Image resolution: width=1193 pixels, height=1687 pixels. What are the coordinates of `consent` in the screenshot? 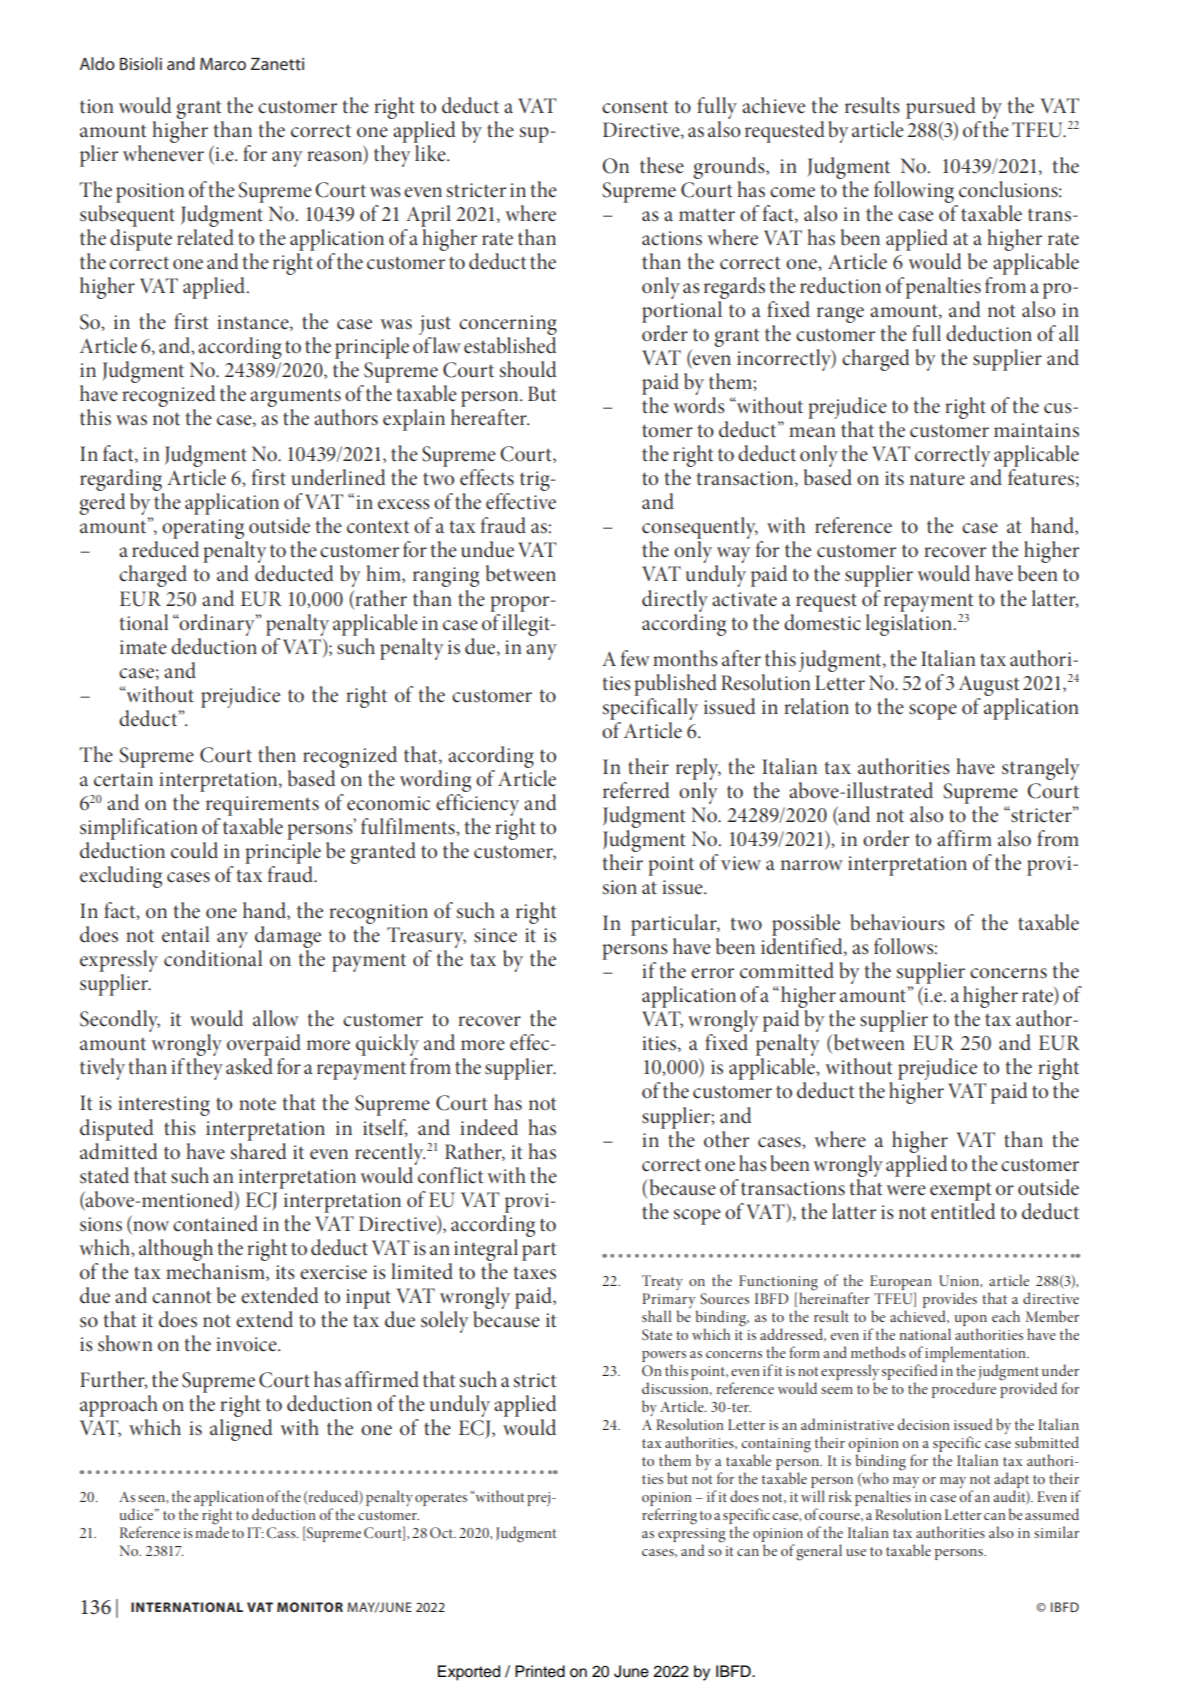 It's located at (635, 107).
